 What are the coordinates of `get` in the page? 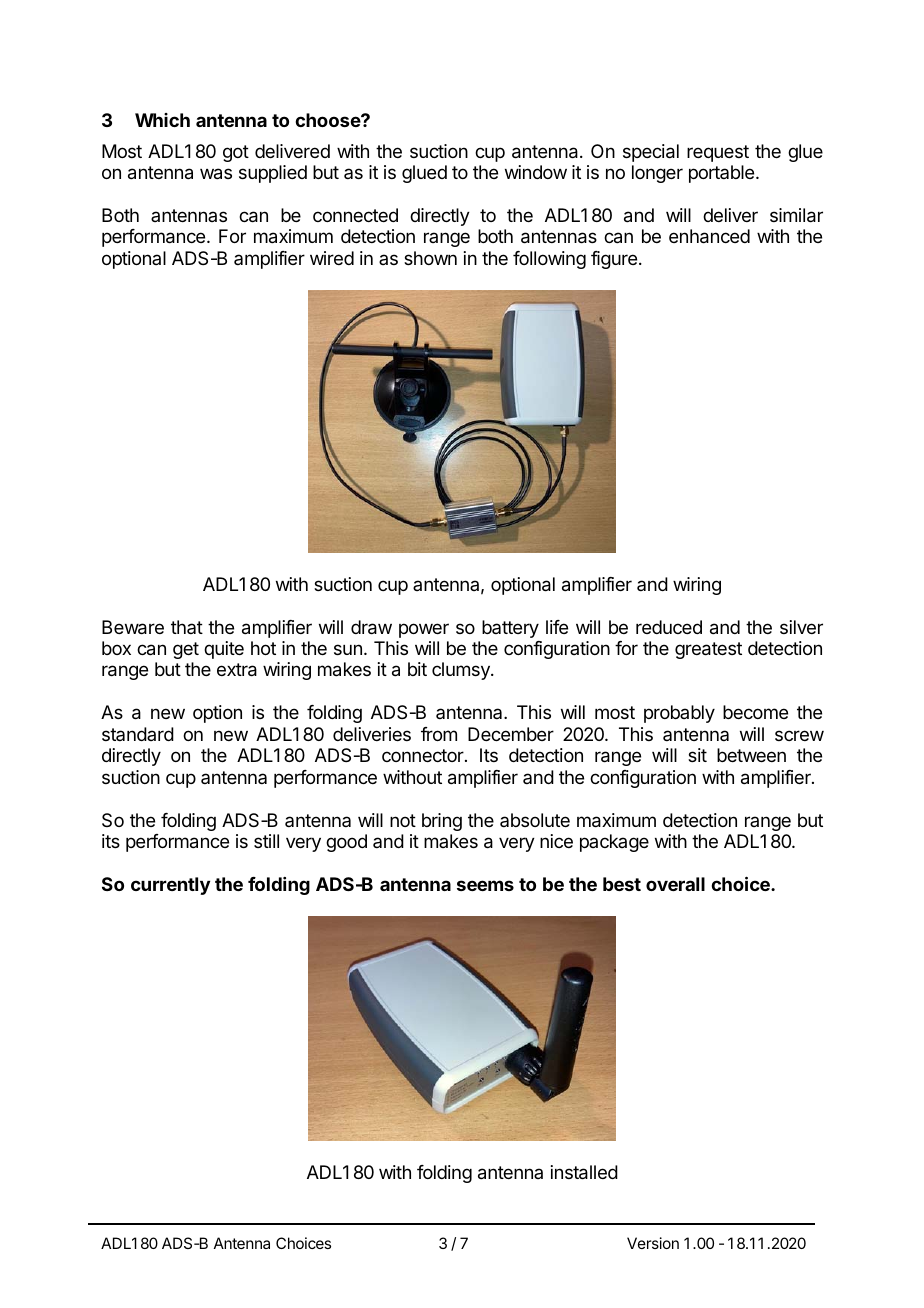 It's located at (186, 650).
